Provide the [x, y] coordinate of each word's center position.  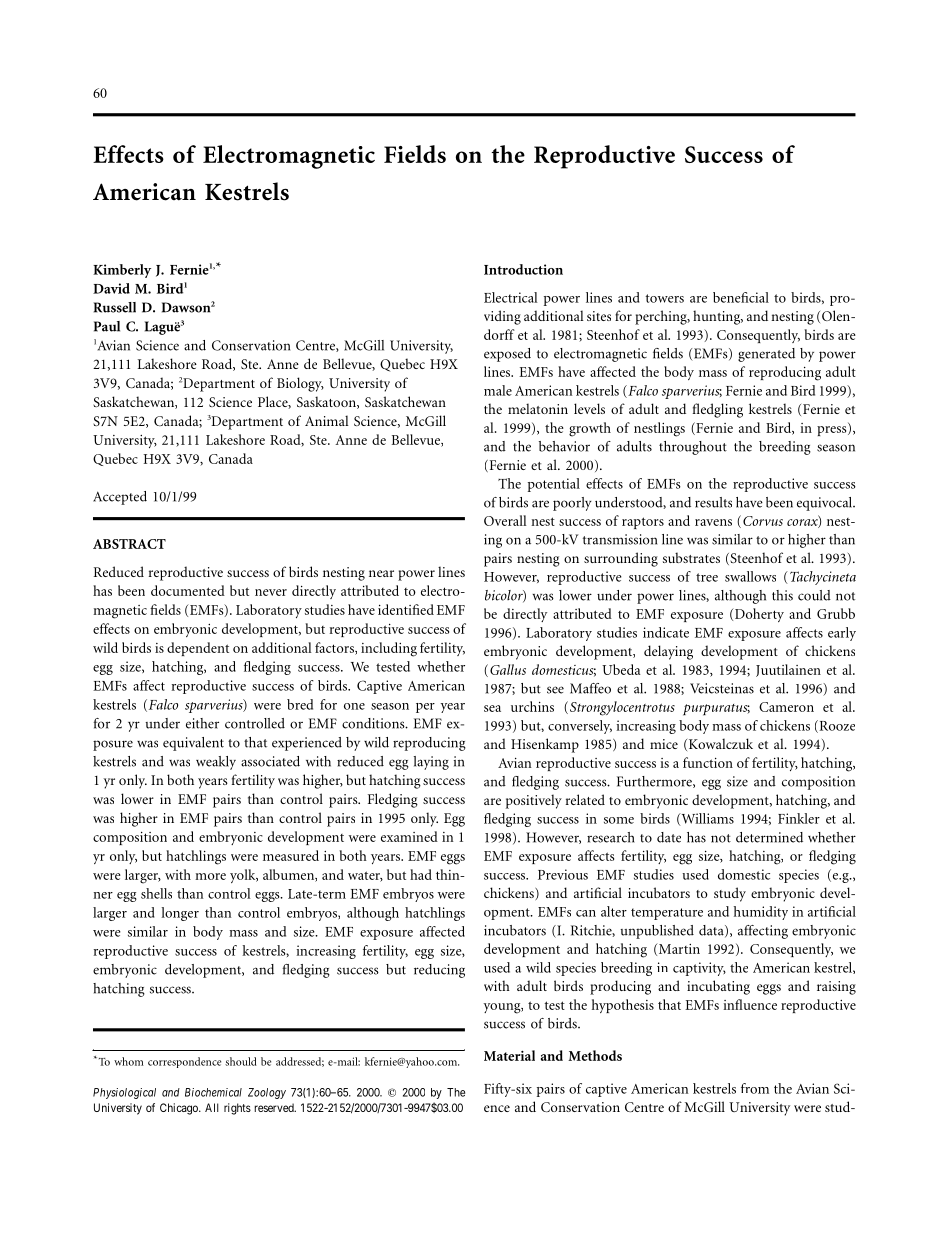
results [713, 502]
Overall [505, 520]
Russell [115, 307]
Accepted [120, 498]
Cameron [786, 707]
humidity [761, 913]
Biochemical [213, 1092]
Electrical [511, 297]
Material [509, 1055]
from [755, 1088]
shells [156, 893]
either [202, 723]
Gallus [508, 669]
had [421, 874]
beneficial [741, 297]
